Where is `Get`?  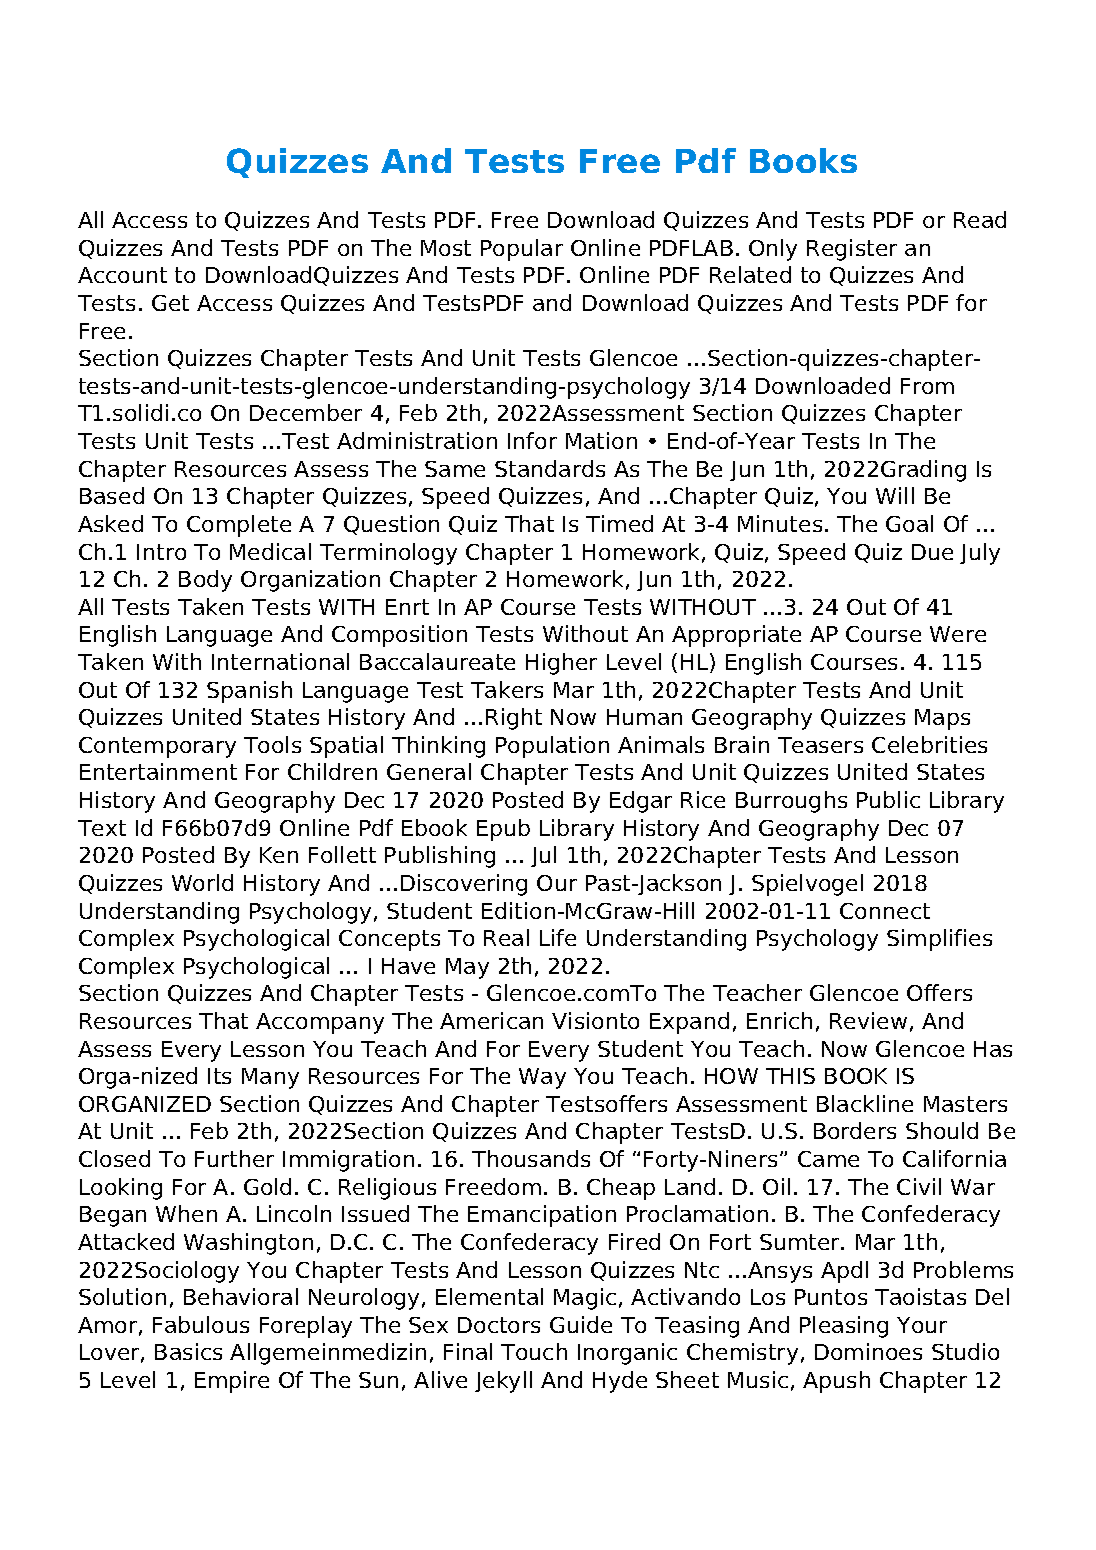 Get is located at coordinates (170, 303).
